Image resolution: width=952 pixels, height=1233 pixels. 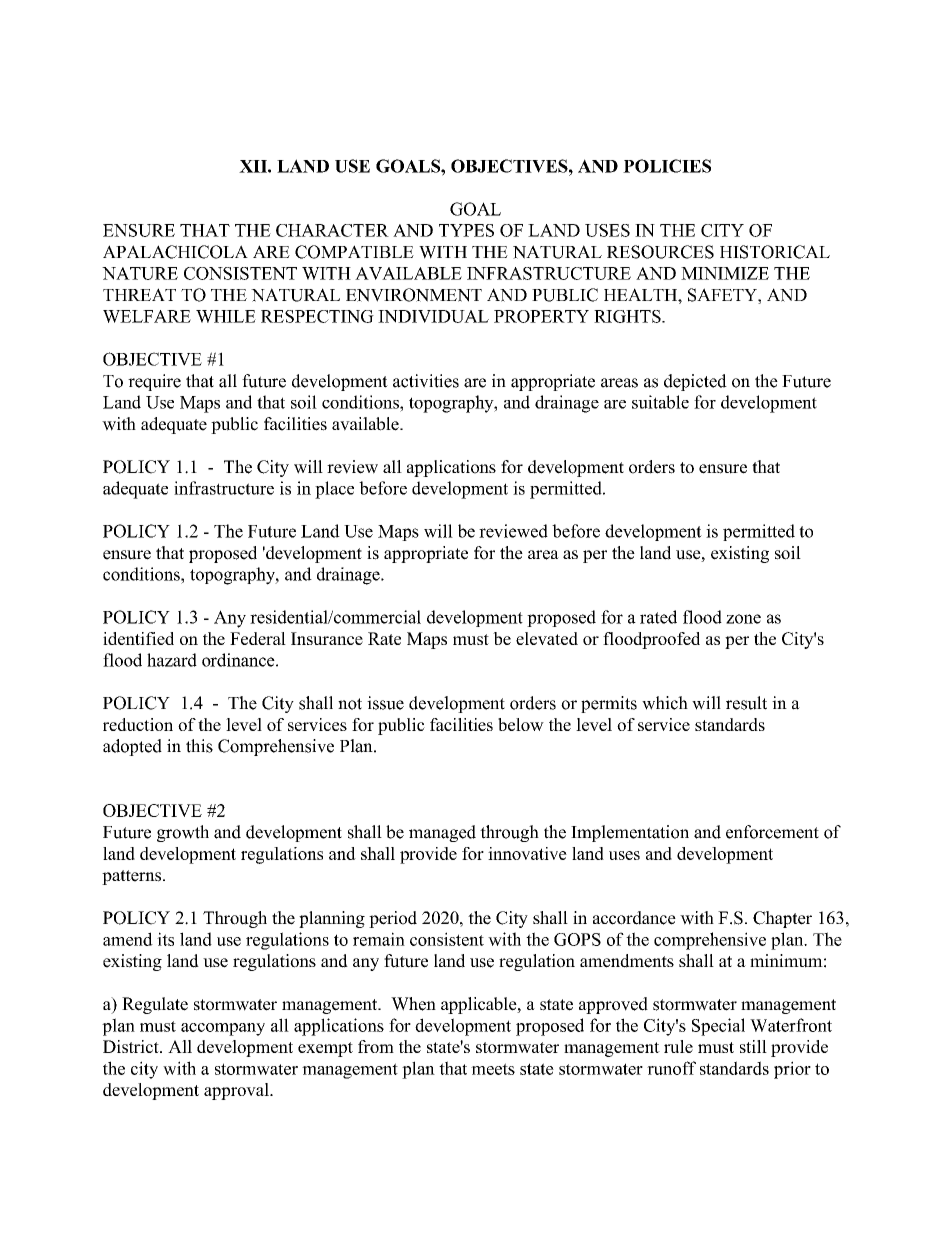 What do you see at coordinates (743, 619) in the screenshot?
I see `zone` at bounding box center [743, 619].
